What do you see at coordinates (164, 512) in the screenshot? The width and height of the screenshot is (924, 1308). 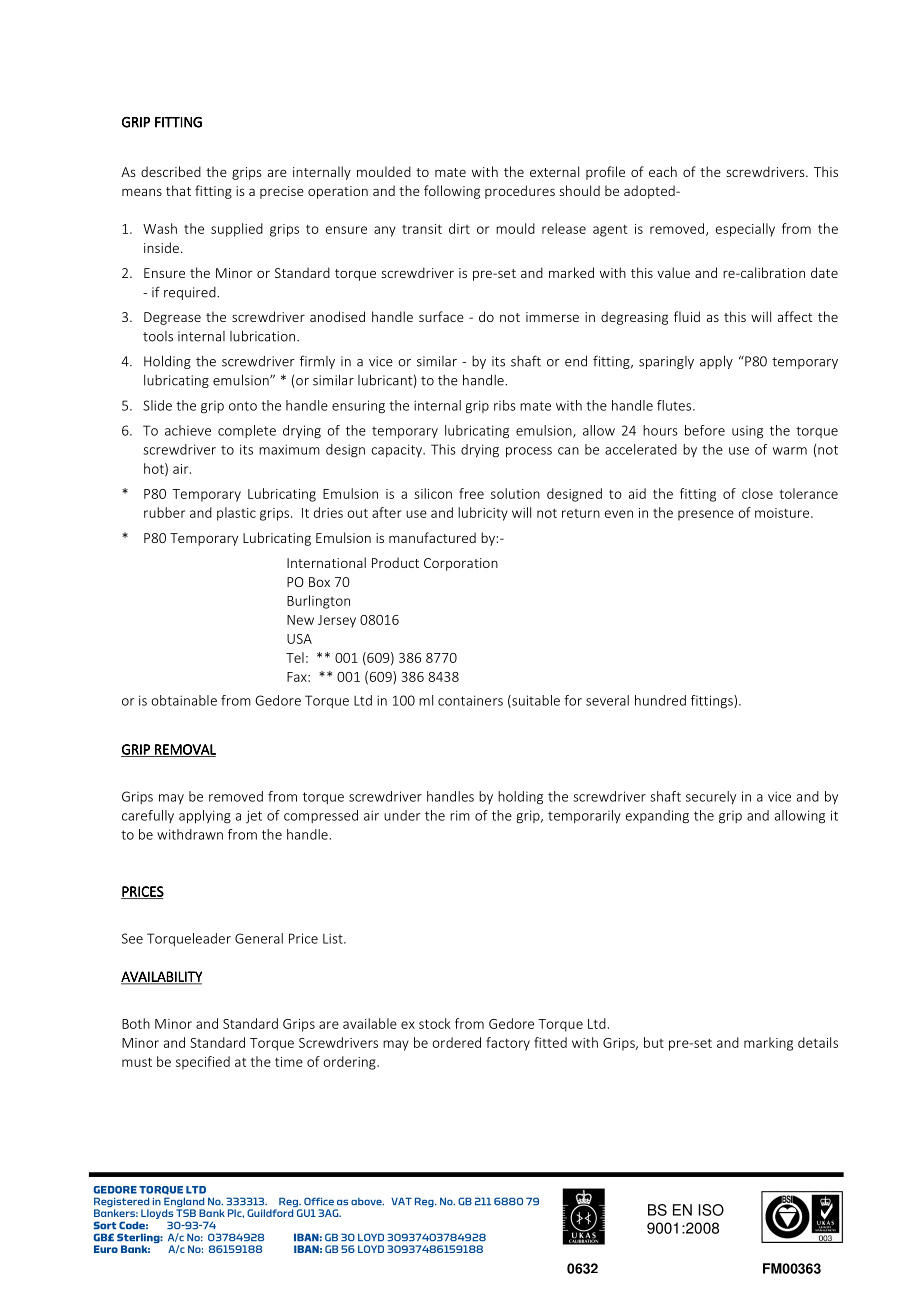 I see `rubber` at bounding box center [164, 512].
